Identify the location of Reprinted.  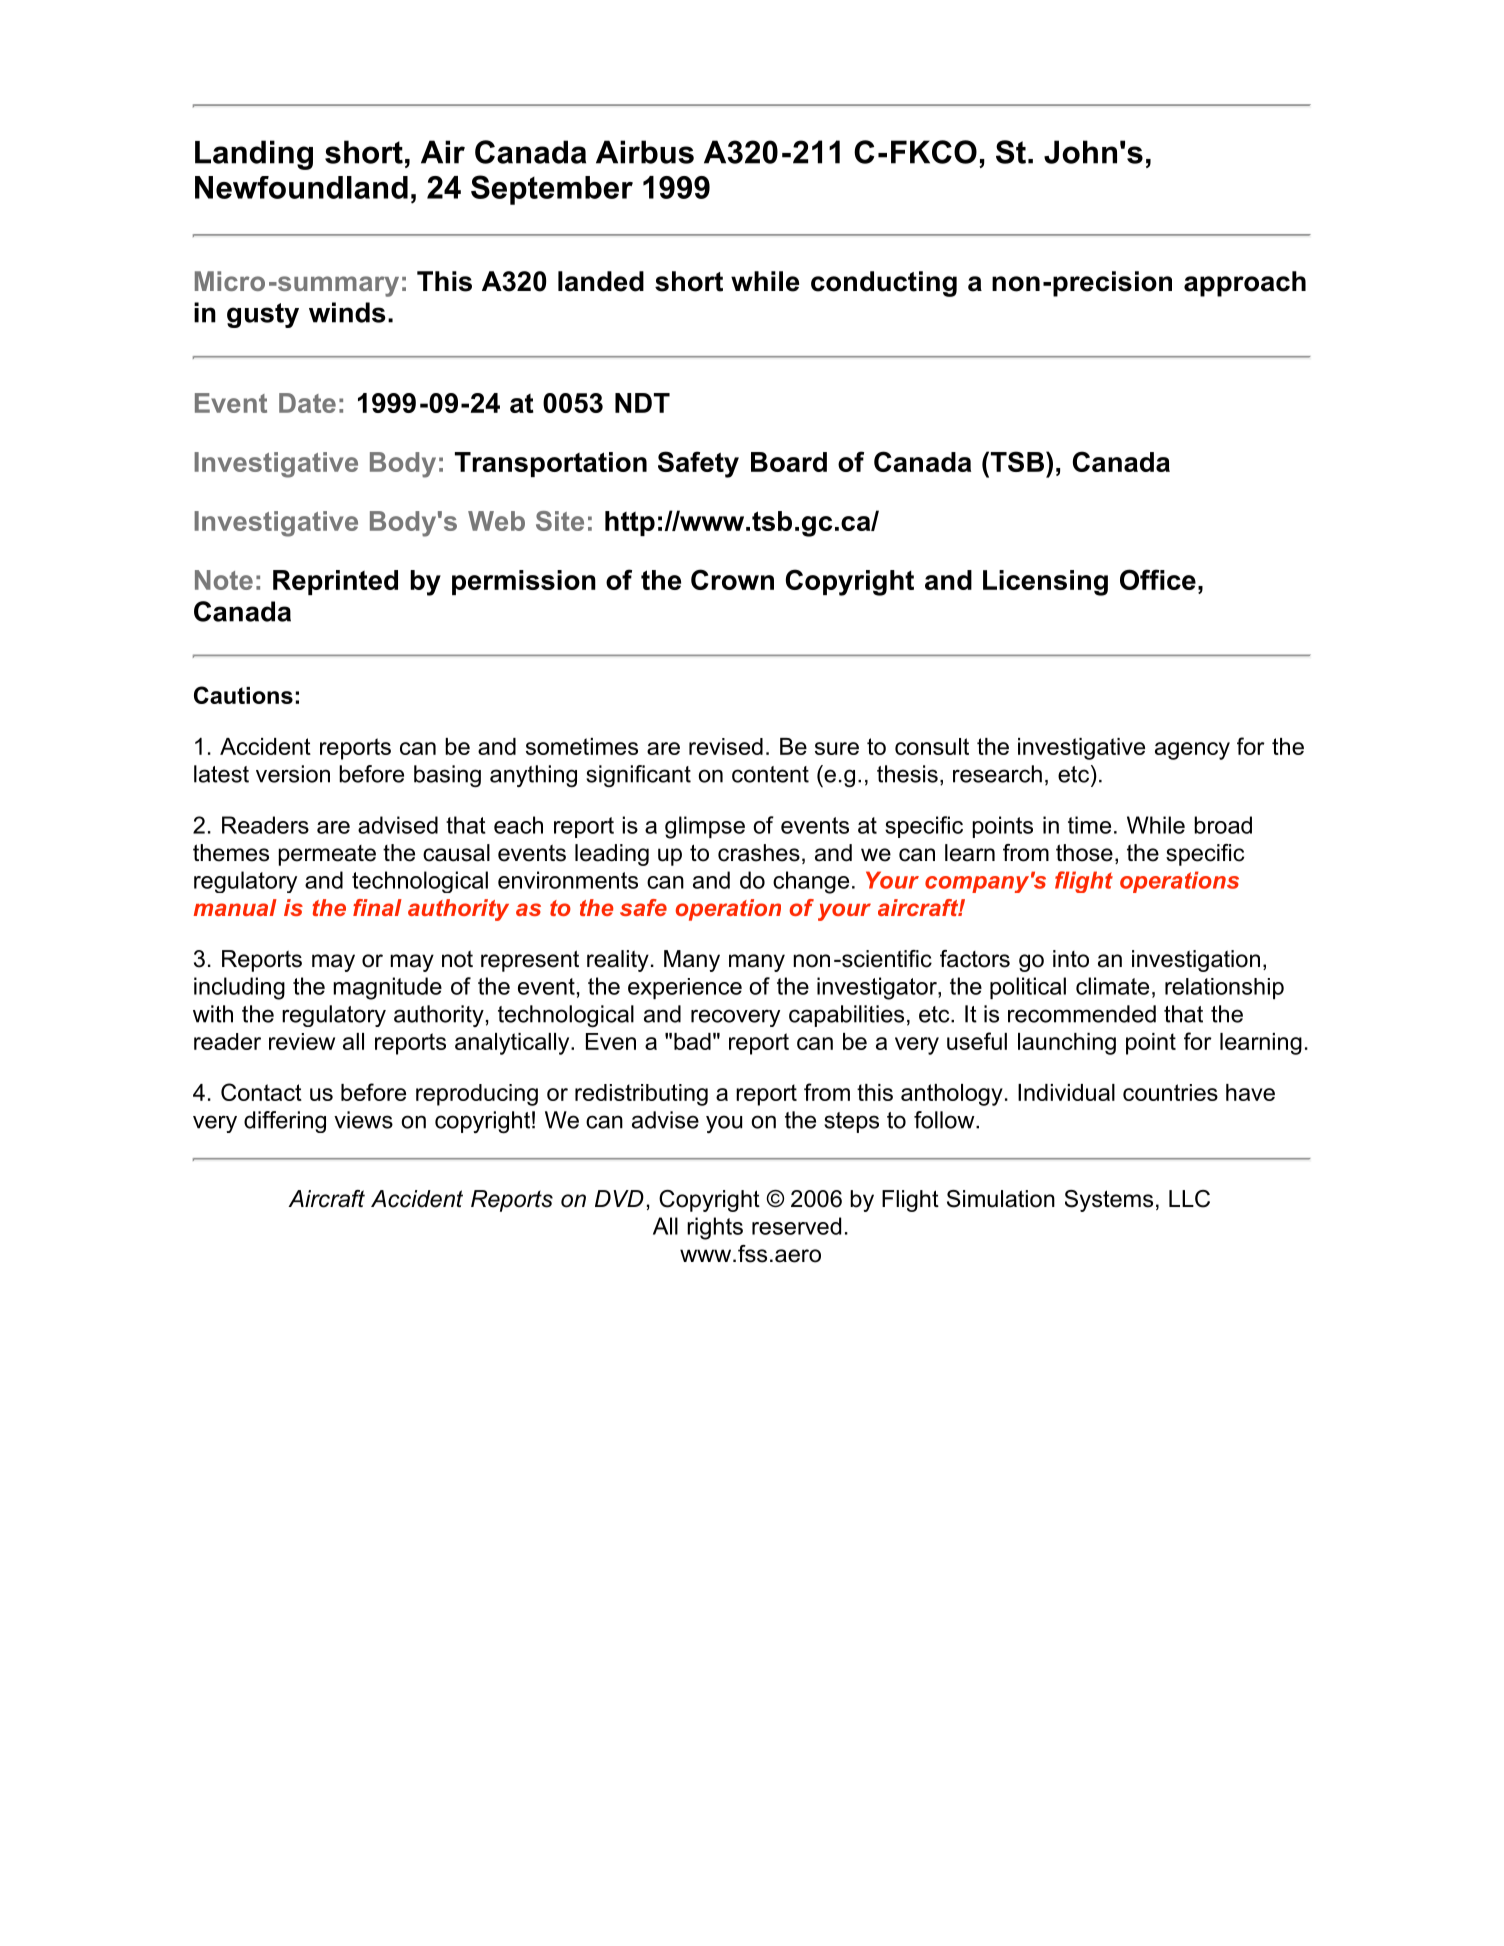
(335, 582).
